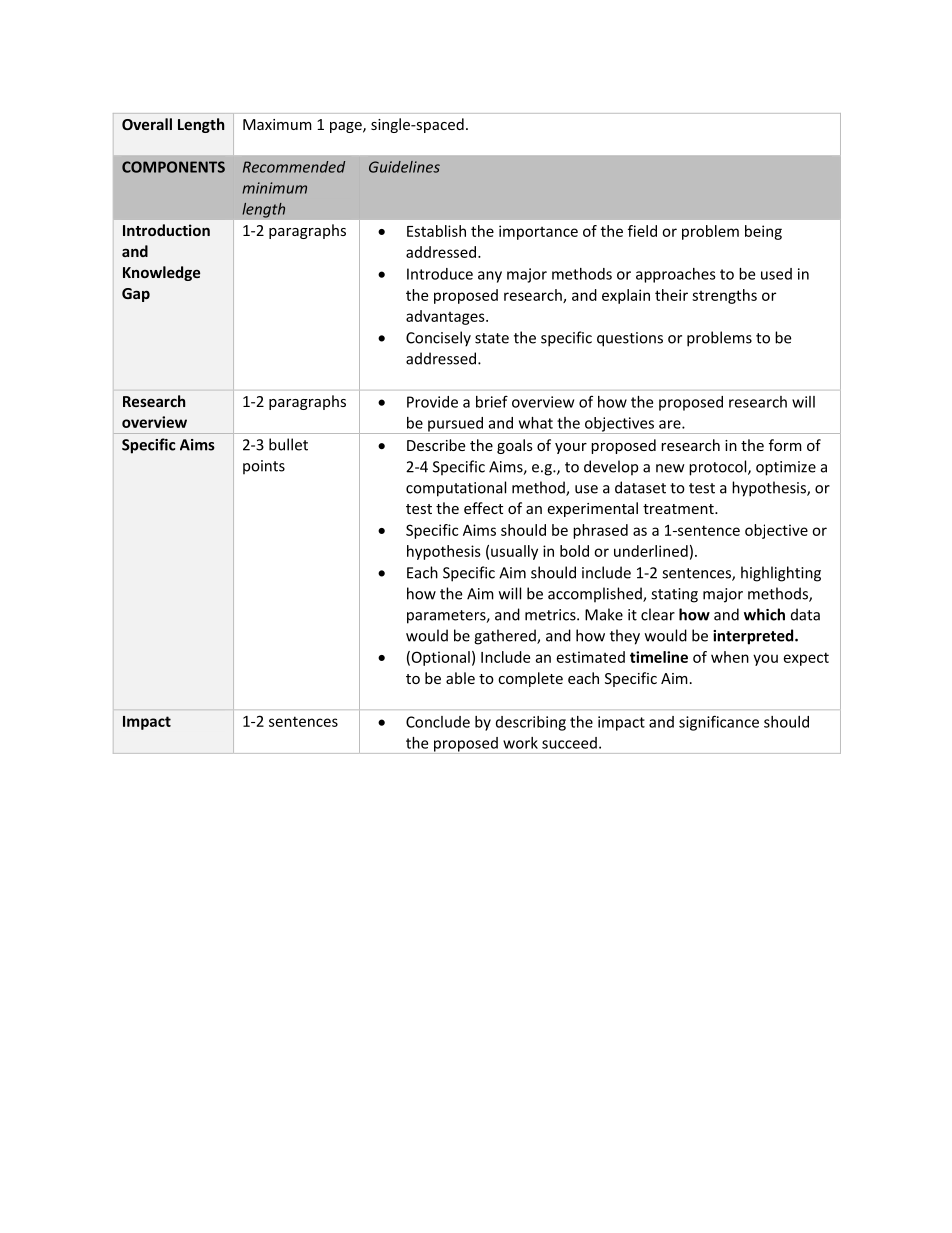 This document has height=1233, width=952. I want to click on are, so click(671, 424).
